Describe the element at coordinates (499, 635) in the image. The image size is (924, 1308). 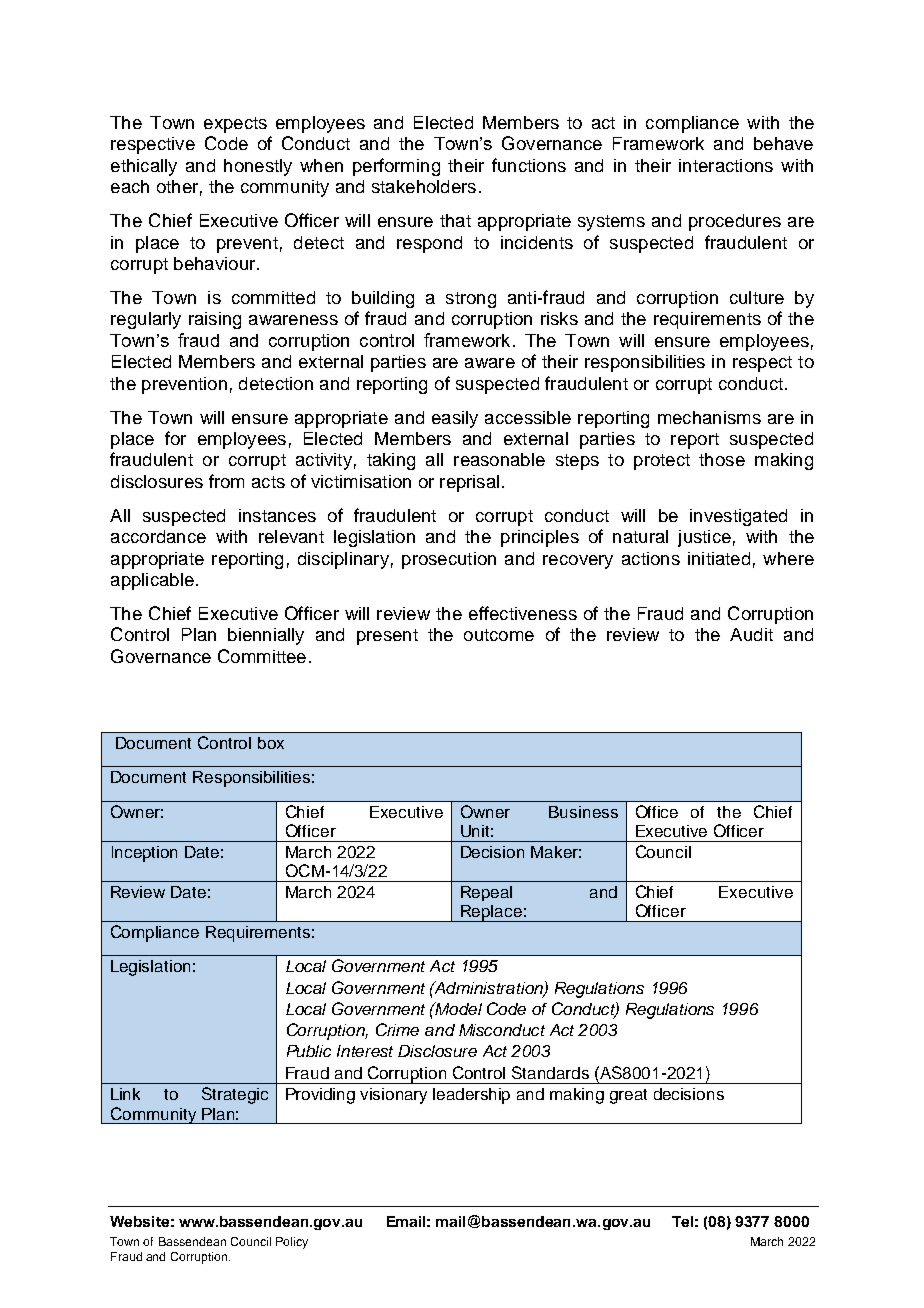
I see `outcome` at that location.
